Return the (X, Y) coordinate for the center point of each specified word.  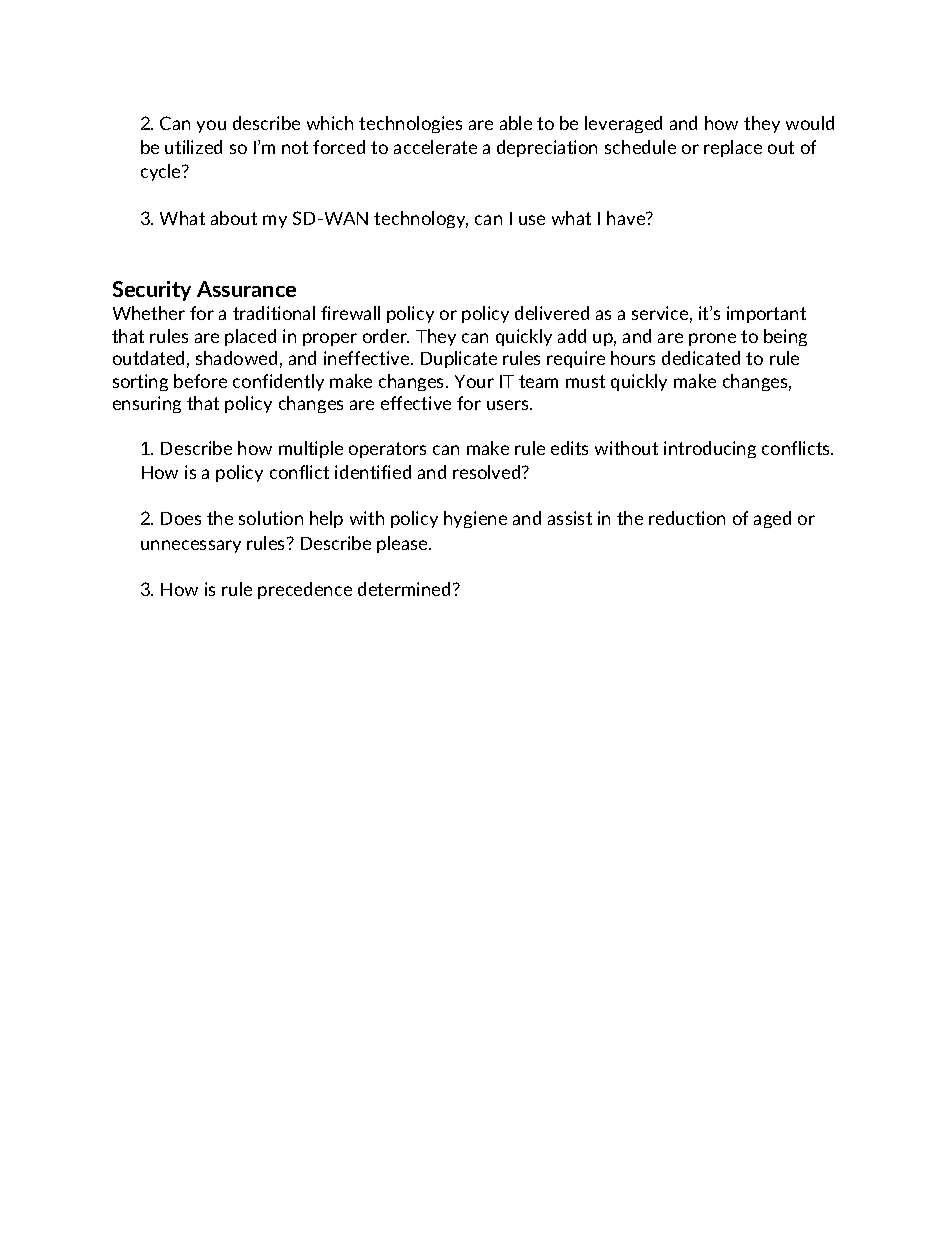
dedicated (701, 358)
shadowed (236, 358)
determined (404, 589)
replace (733, 148)
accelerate (435, 147)
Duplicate (459, 359)
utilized (193, 147)
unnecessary (191, 546)
